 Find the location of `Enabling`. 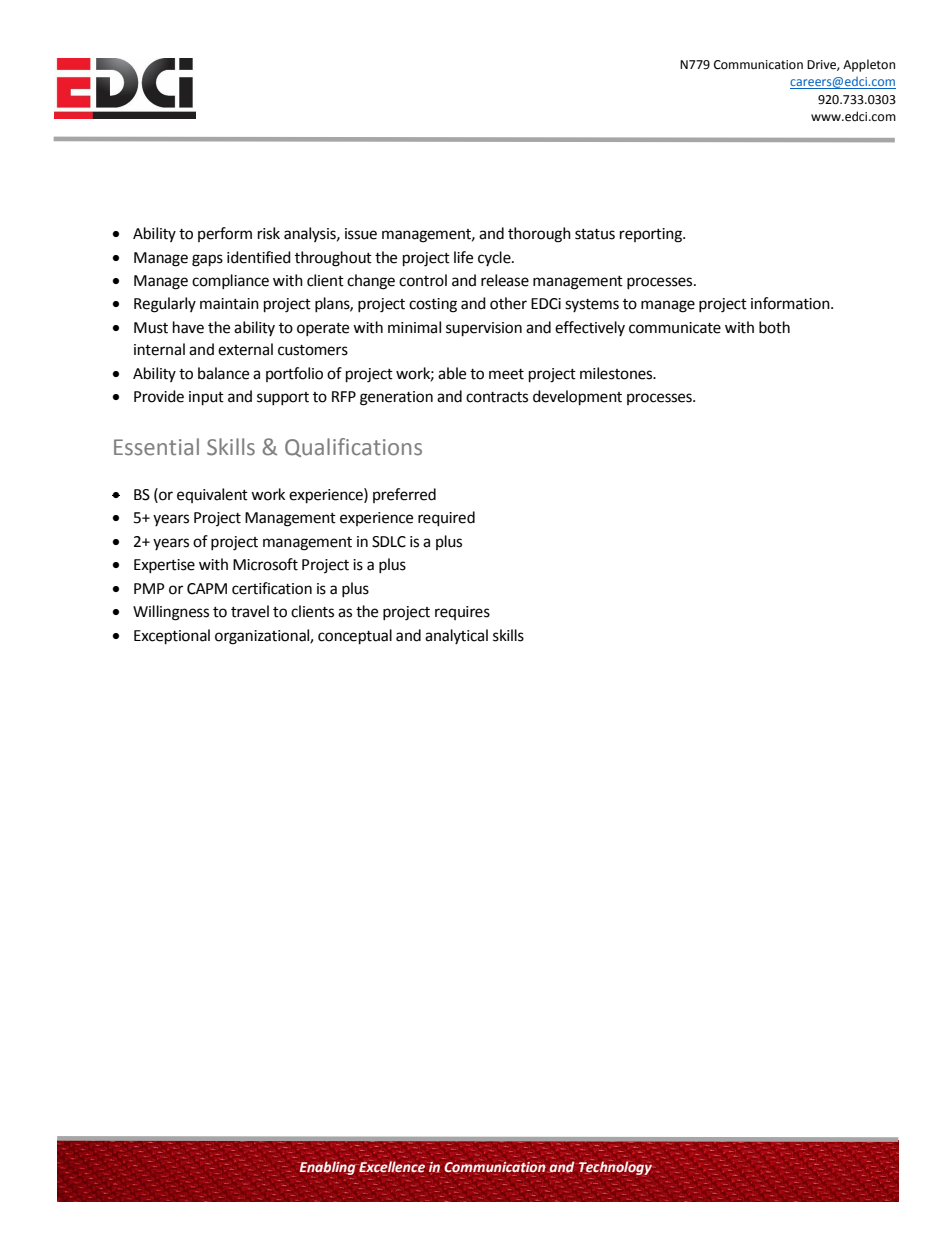

Enabling is located at coordinates (327, 1167).
